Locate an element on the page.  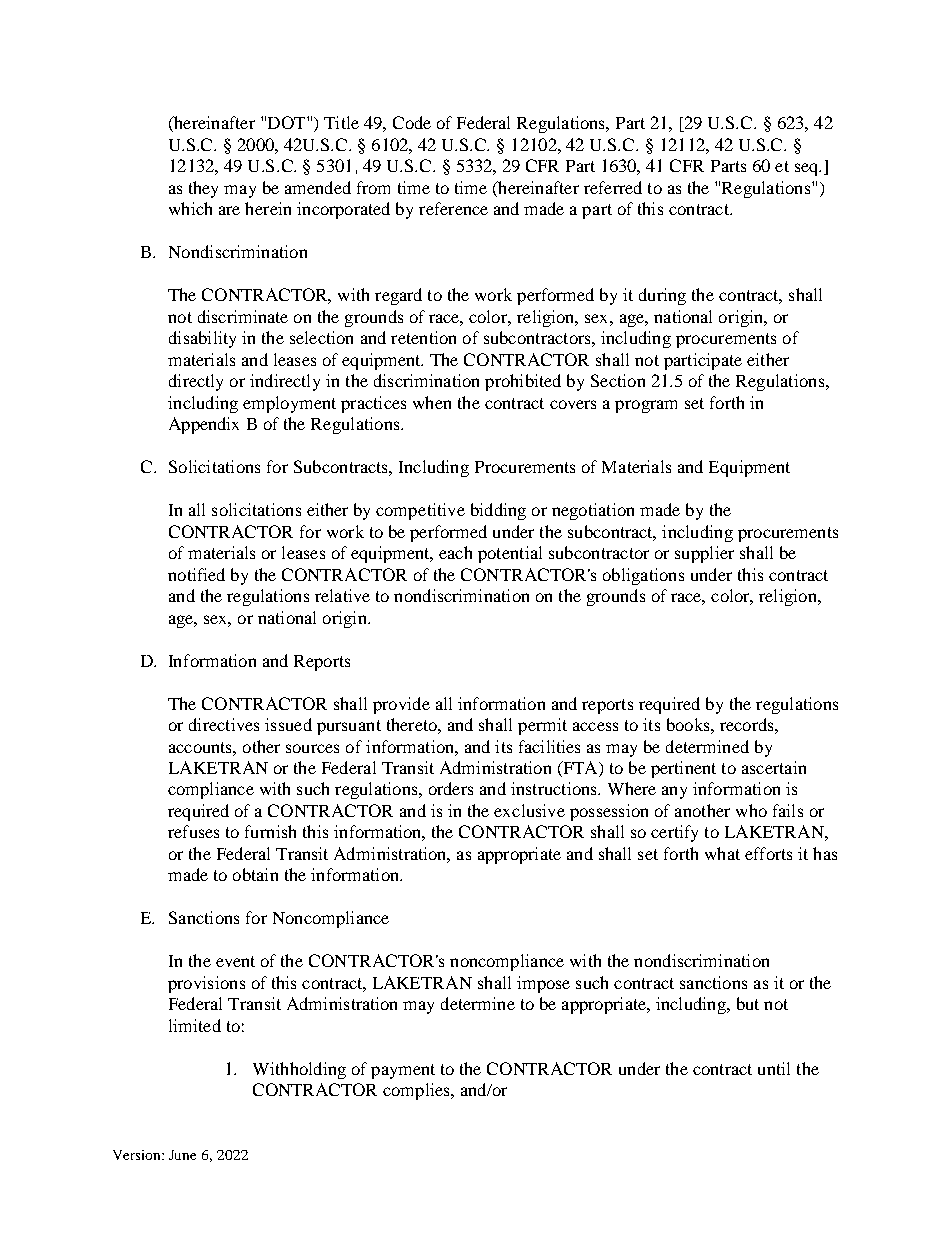
until is located at coordinates (774, 1068).
